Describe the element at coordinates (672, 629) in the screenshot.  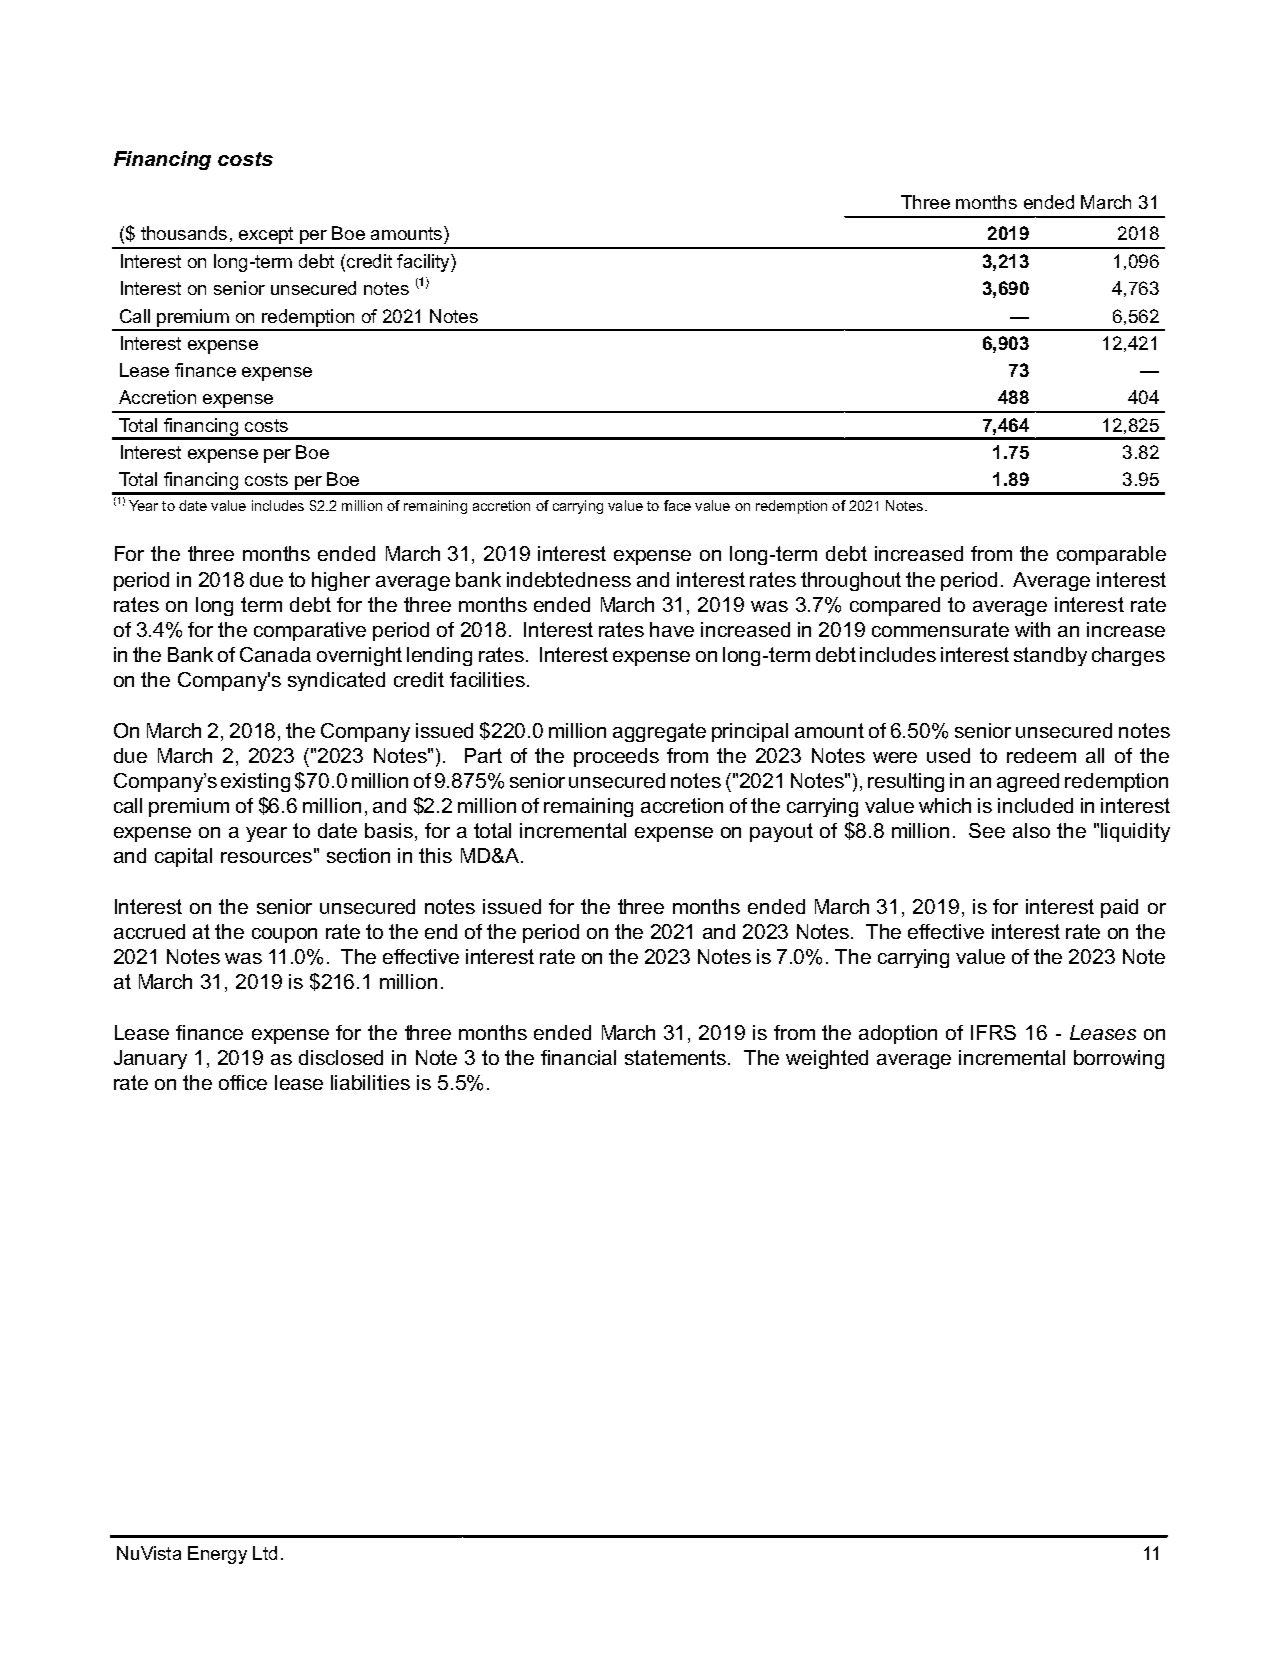
I see `have` at that location.
